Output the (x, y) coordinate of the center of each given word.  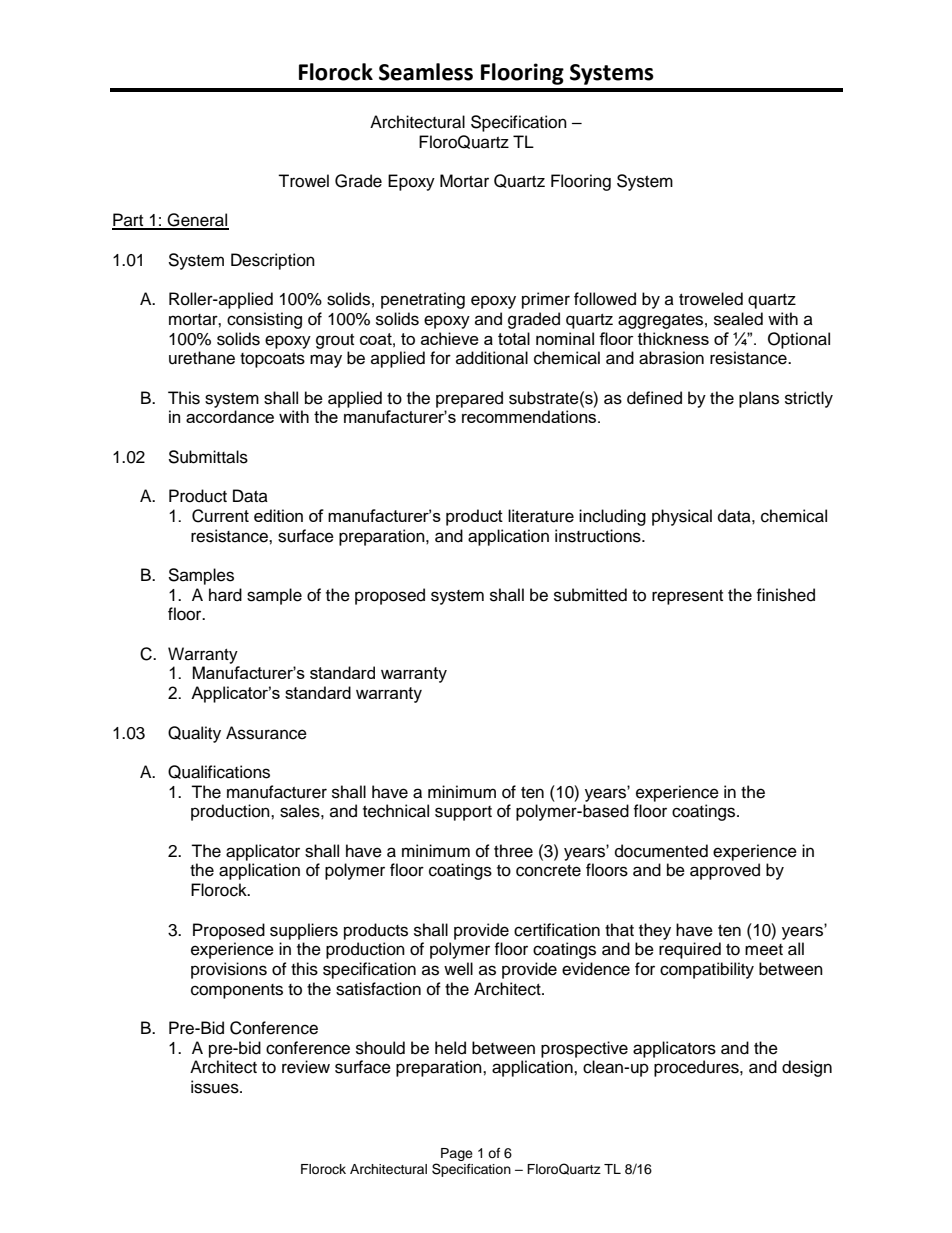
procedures (697, 1068)
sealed (738, 319)
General (197, 221)
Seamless (426, 72)
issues (216, 1087)
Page (457, 1154)
